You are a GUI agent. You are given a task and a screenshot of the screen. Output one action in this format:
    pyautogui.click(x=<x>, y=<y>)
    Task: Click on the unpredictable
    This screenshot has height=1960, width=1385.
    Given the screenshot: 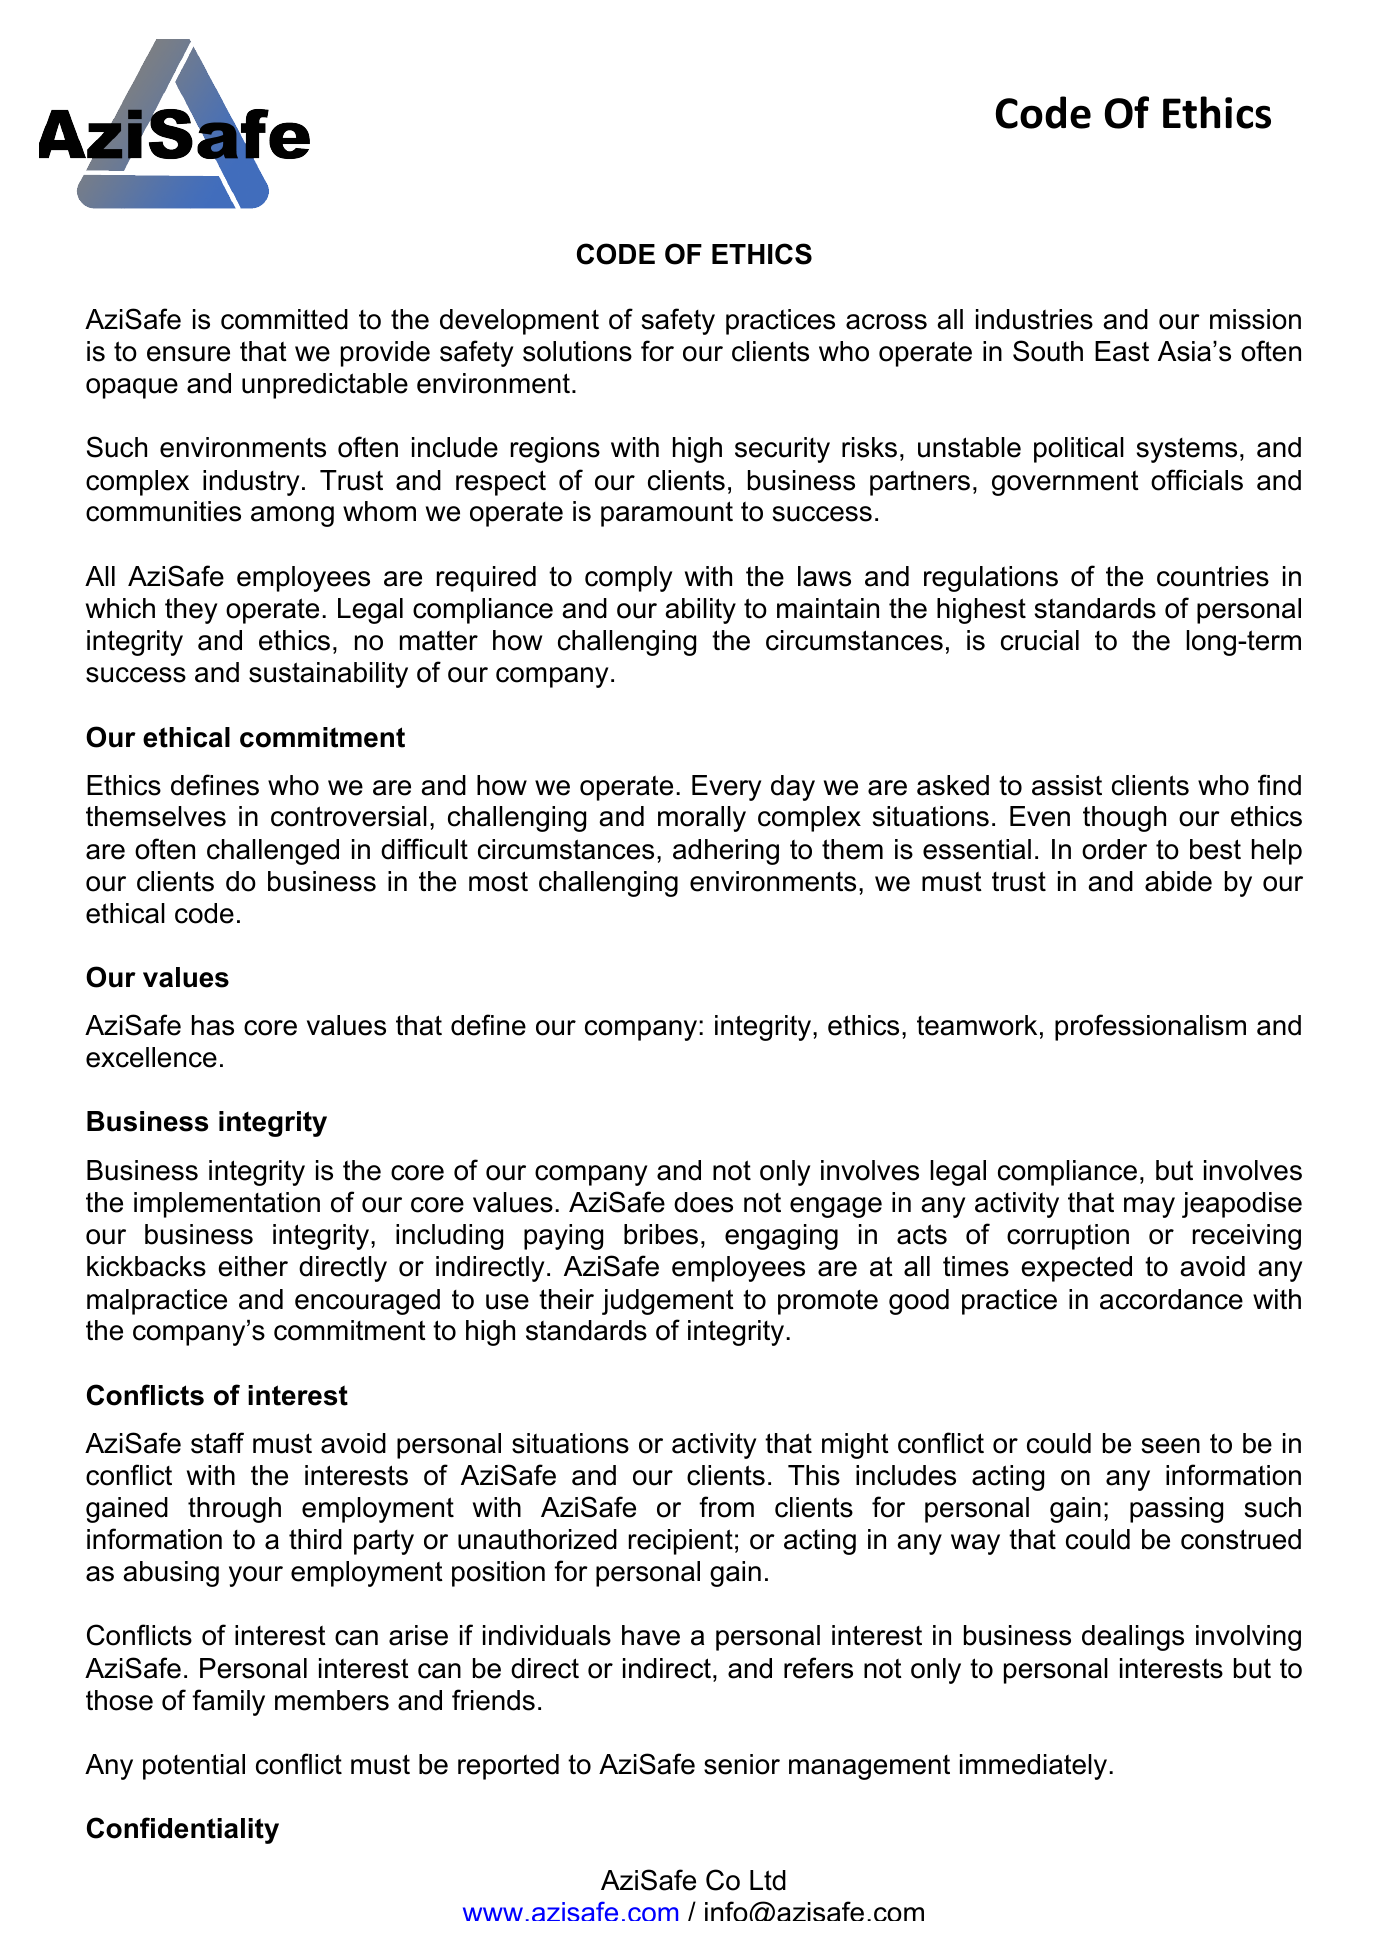 What is the action you would take?
    pyautogui.click(x=325, y=386)
